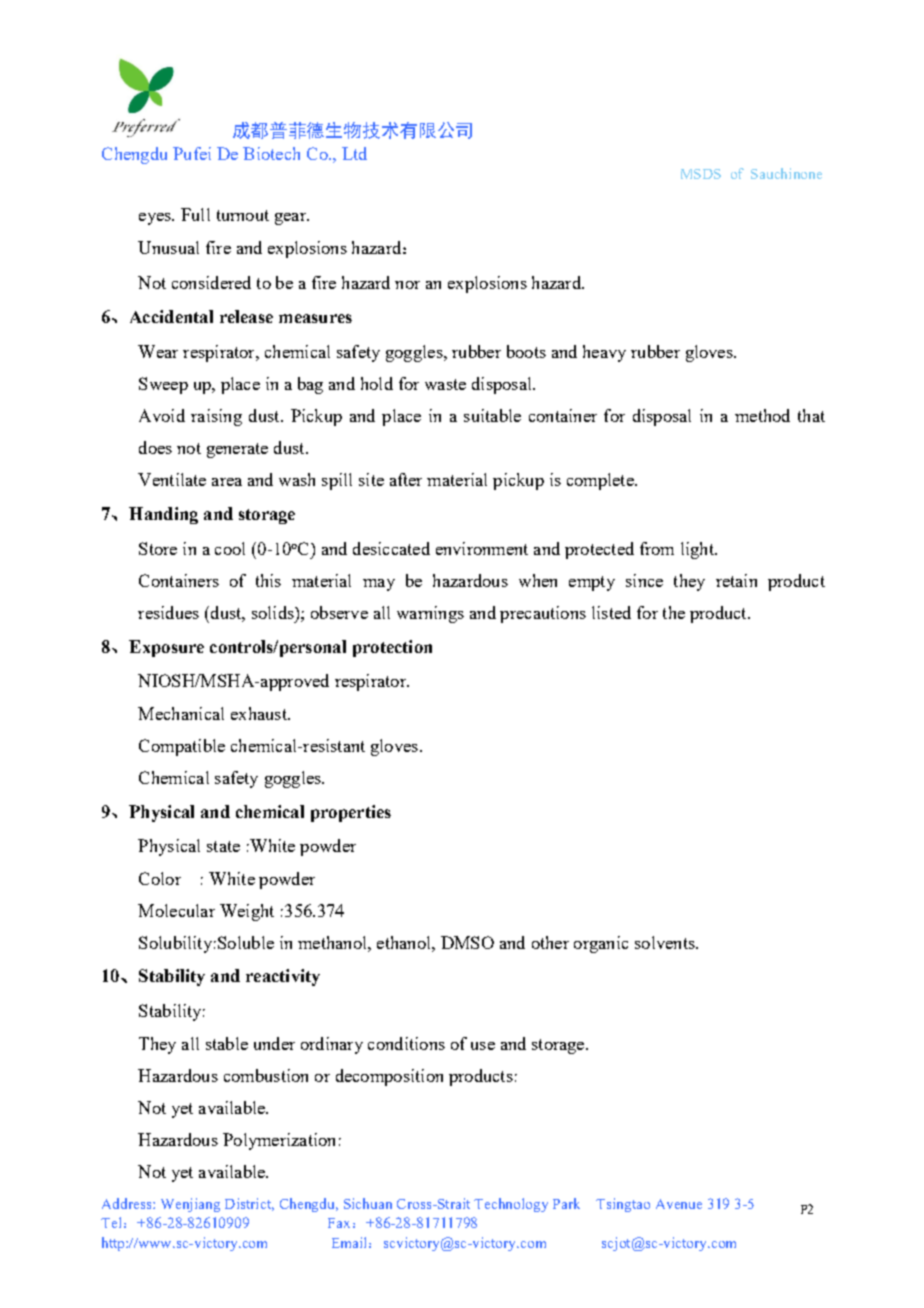 The width and height of the image is (924, 1308). What do you see at coordinates (279, 1141) in the image?
I see `Polymerization` at bounding box center [279, 1141].
